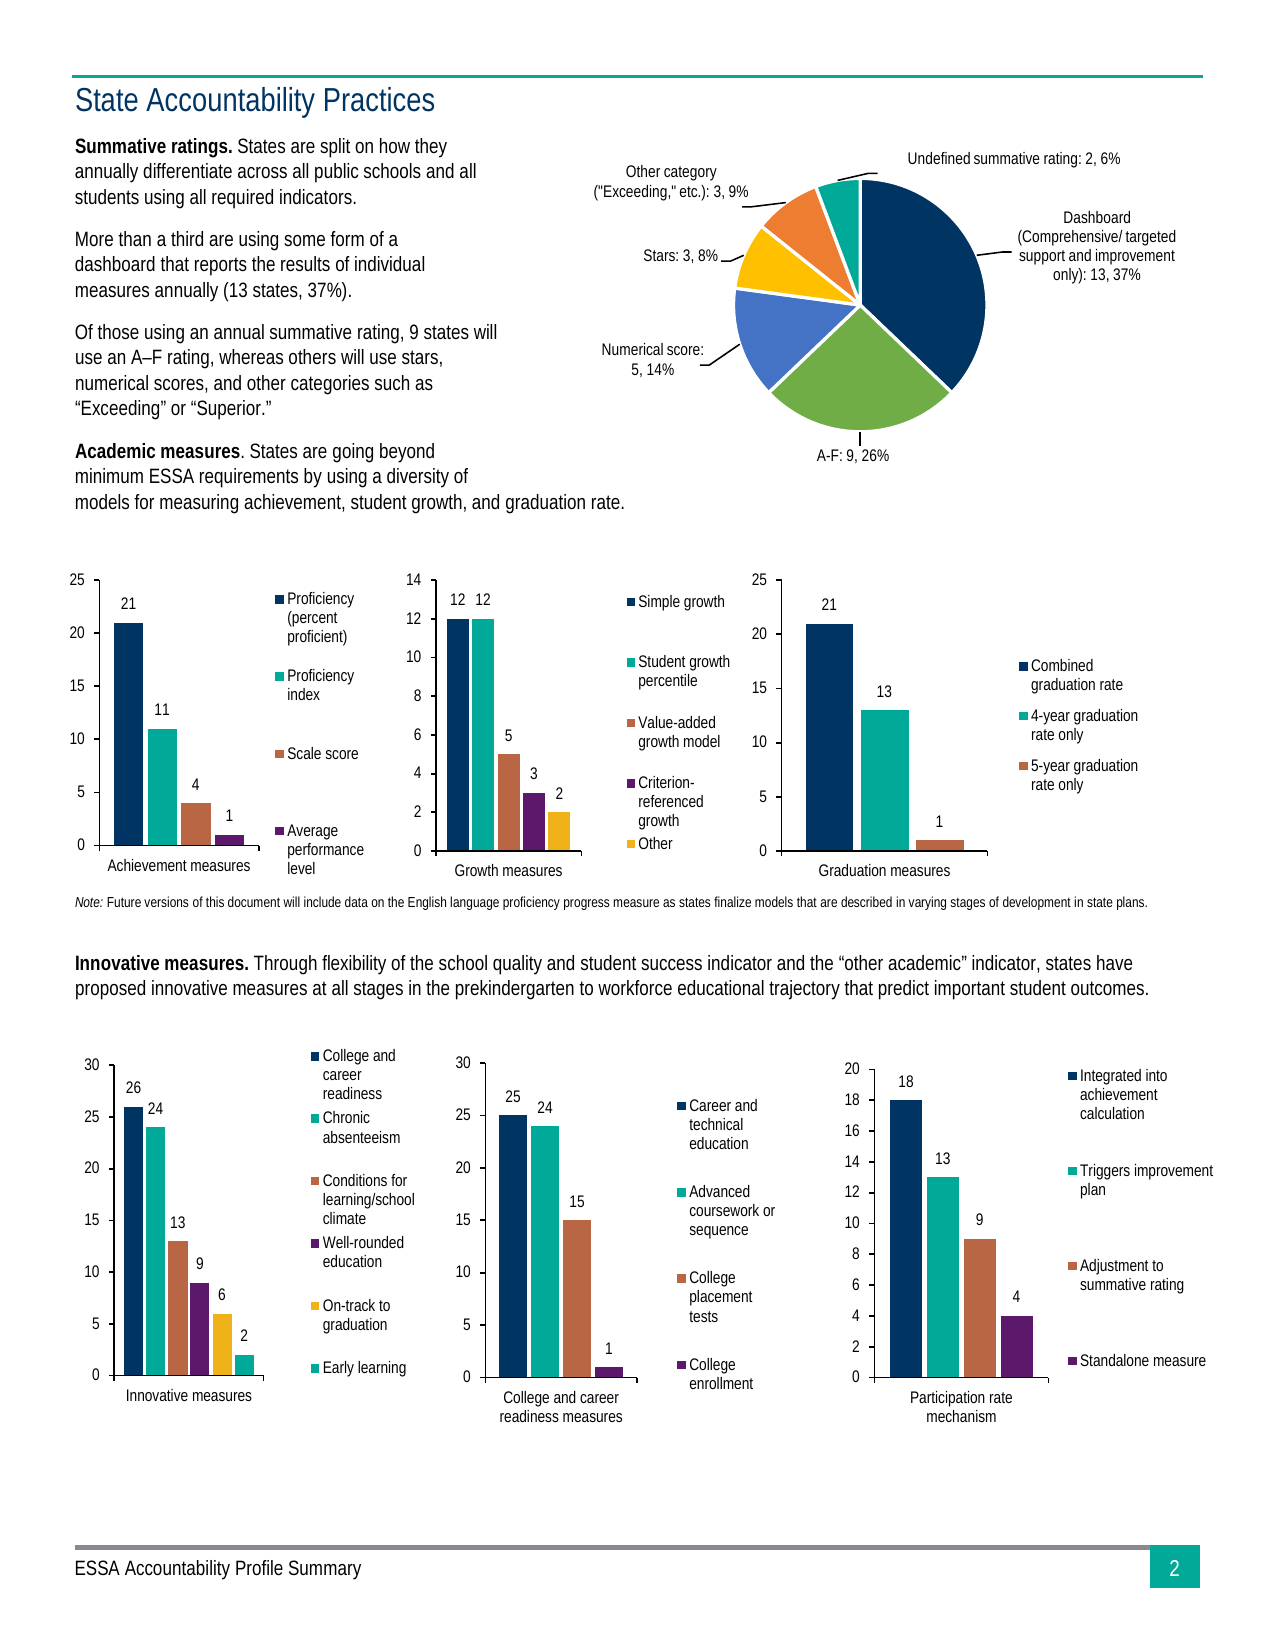  Describe the element at coordinates (635, 987) in the image. I see `workforce` at that location.
